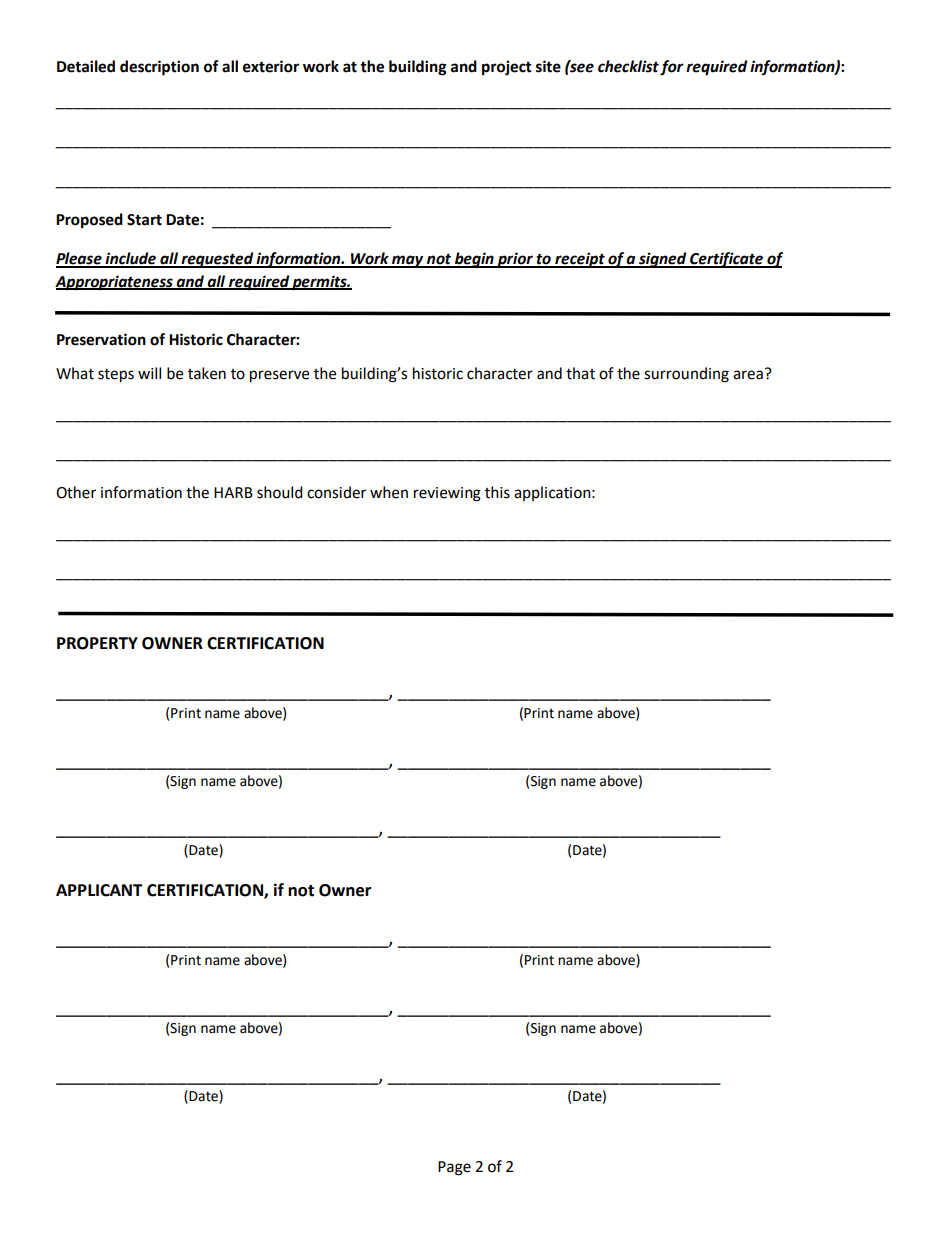 The width and height of the image is (952, 1233). I want to click on project, so click(507, 68).
